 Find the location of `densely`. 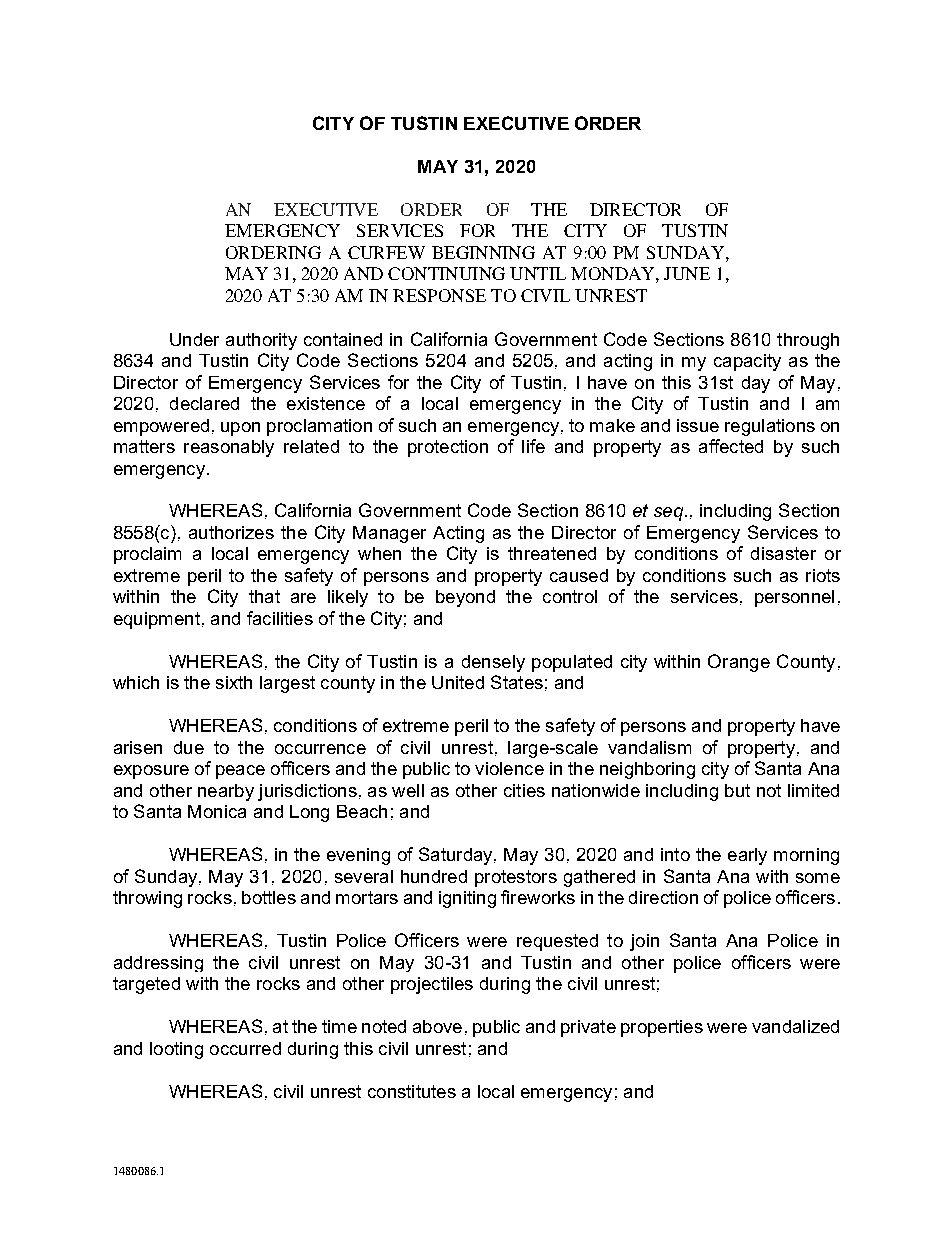

densely is located at coordinates (493, 663).
